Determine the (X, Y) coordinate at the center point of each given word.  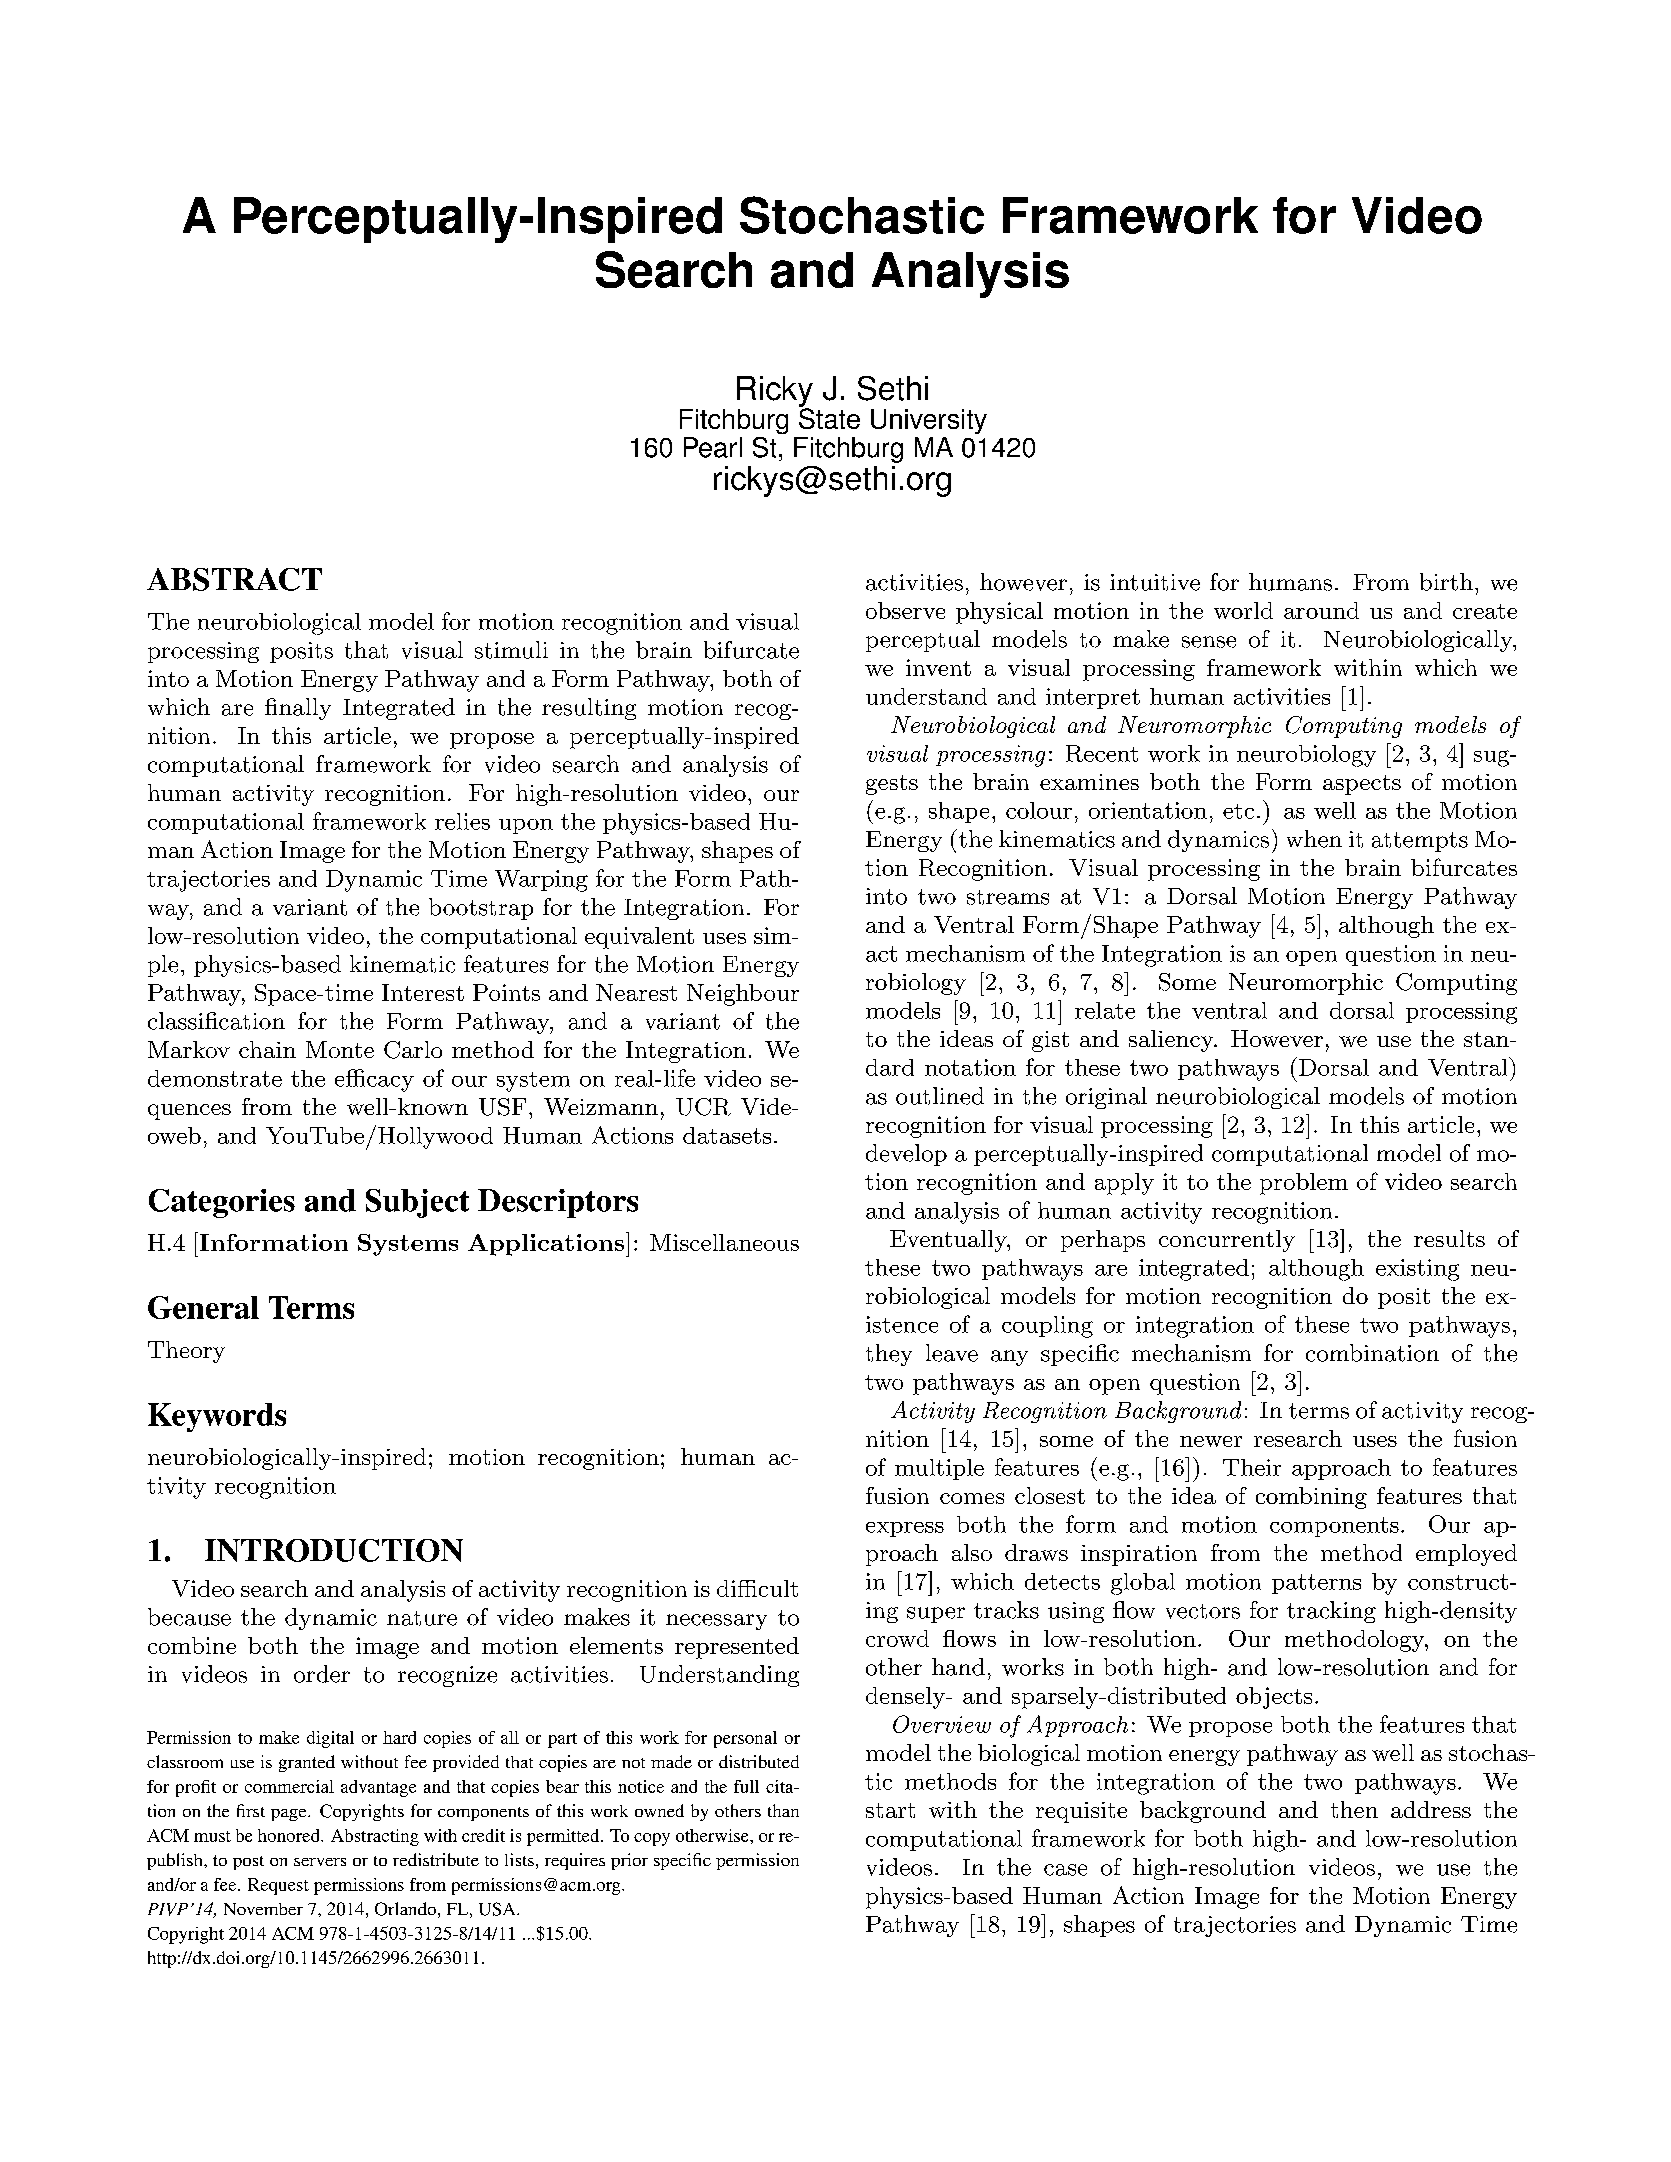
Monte (340, 1049)
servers (320, 1862)
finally (298, 709)
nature (422, 1618)
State (829, 417)
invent (938, 667)
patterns (1316, 1584)
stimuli (511, 650)
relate (1105, 1010)
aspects (1362, 785)
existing (1417, 1270)
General (203, 1307)
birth (1446, 582)
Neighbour (743, 995)
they (889, 1355)
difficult (757, 1588)
